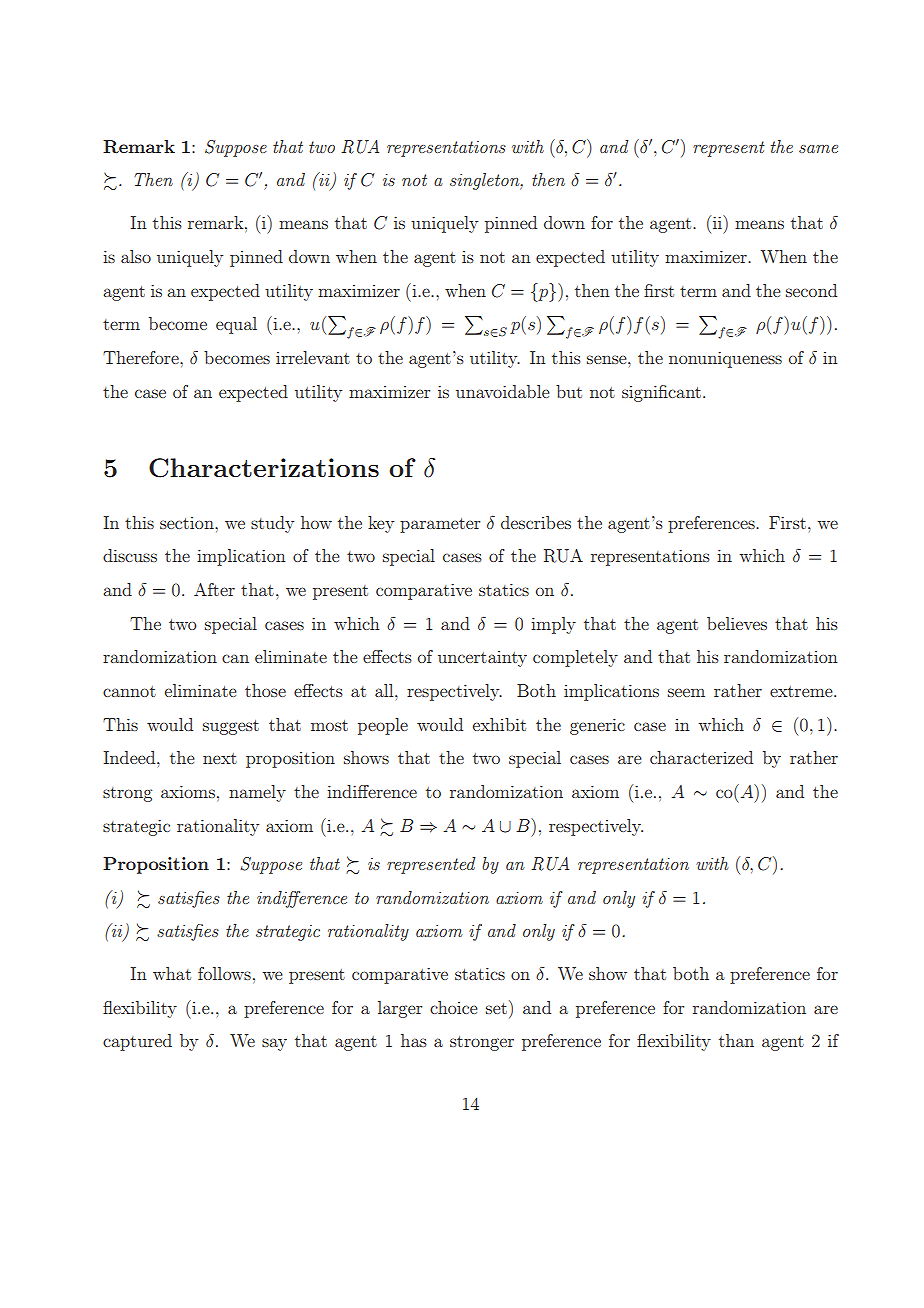  What do you see at coordinates (214, 589) in the document?
I see `After` at bounding box center [214, 589].
